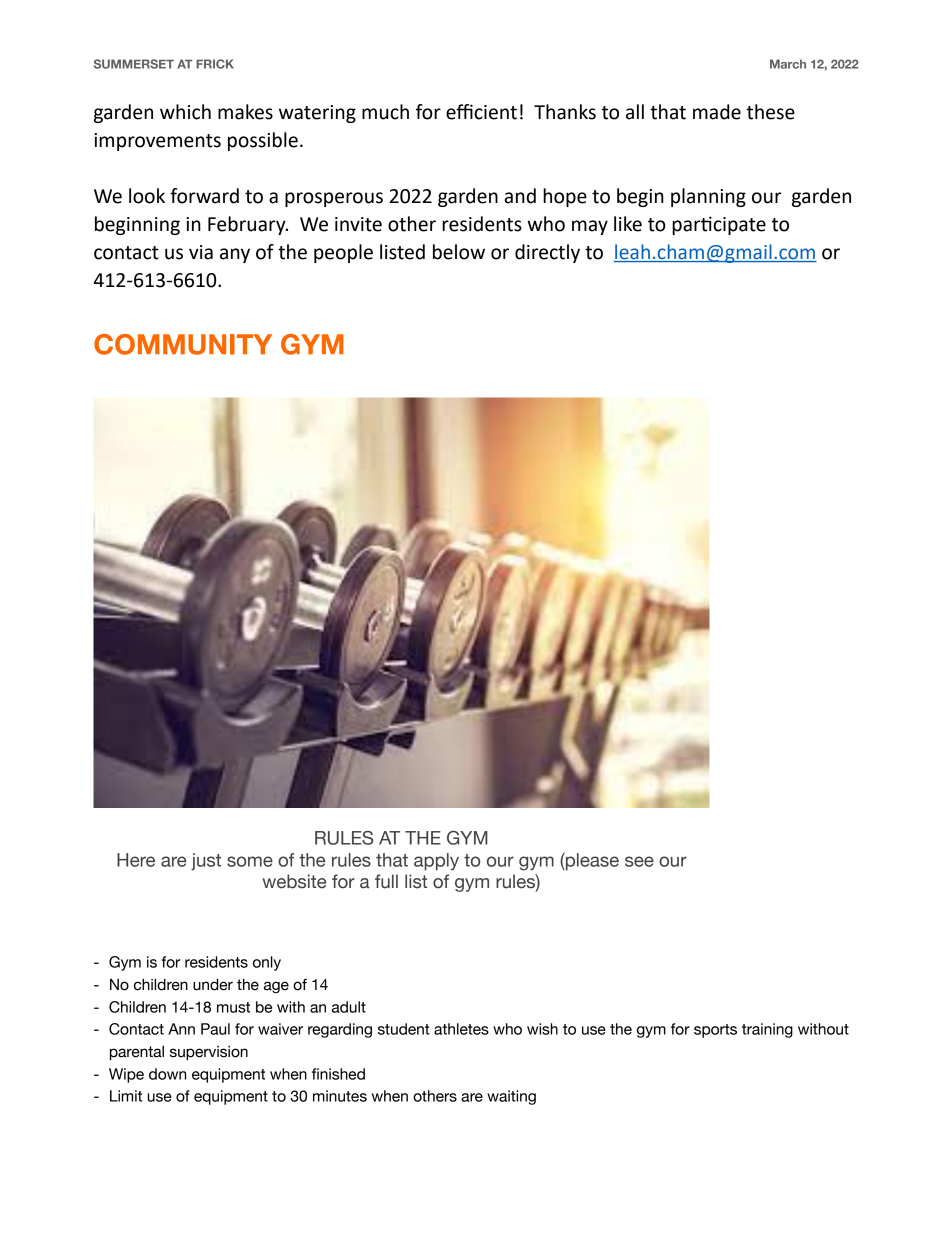 This screenshot has width=952, height=1233. What do you see at coordinates (206, 862) in the screenshot?
I see `just` at bounding box center [206, 862].
